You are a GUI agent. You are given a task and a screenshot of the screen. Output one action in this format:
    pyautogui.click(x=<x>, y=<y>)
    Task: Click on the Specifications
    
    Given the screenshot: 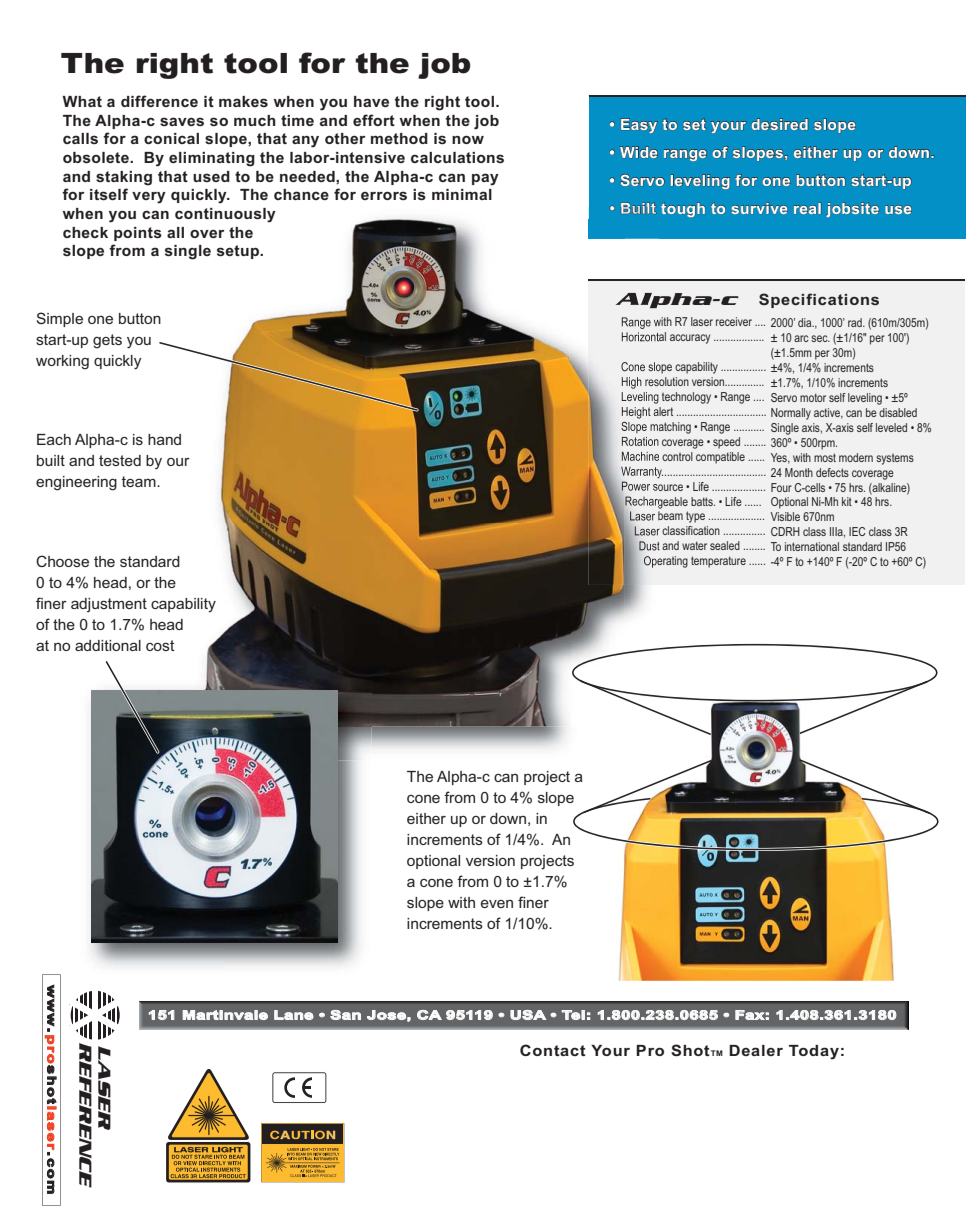 What is the action you would take?
    pyautogui.click(x=819, y=300)
